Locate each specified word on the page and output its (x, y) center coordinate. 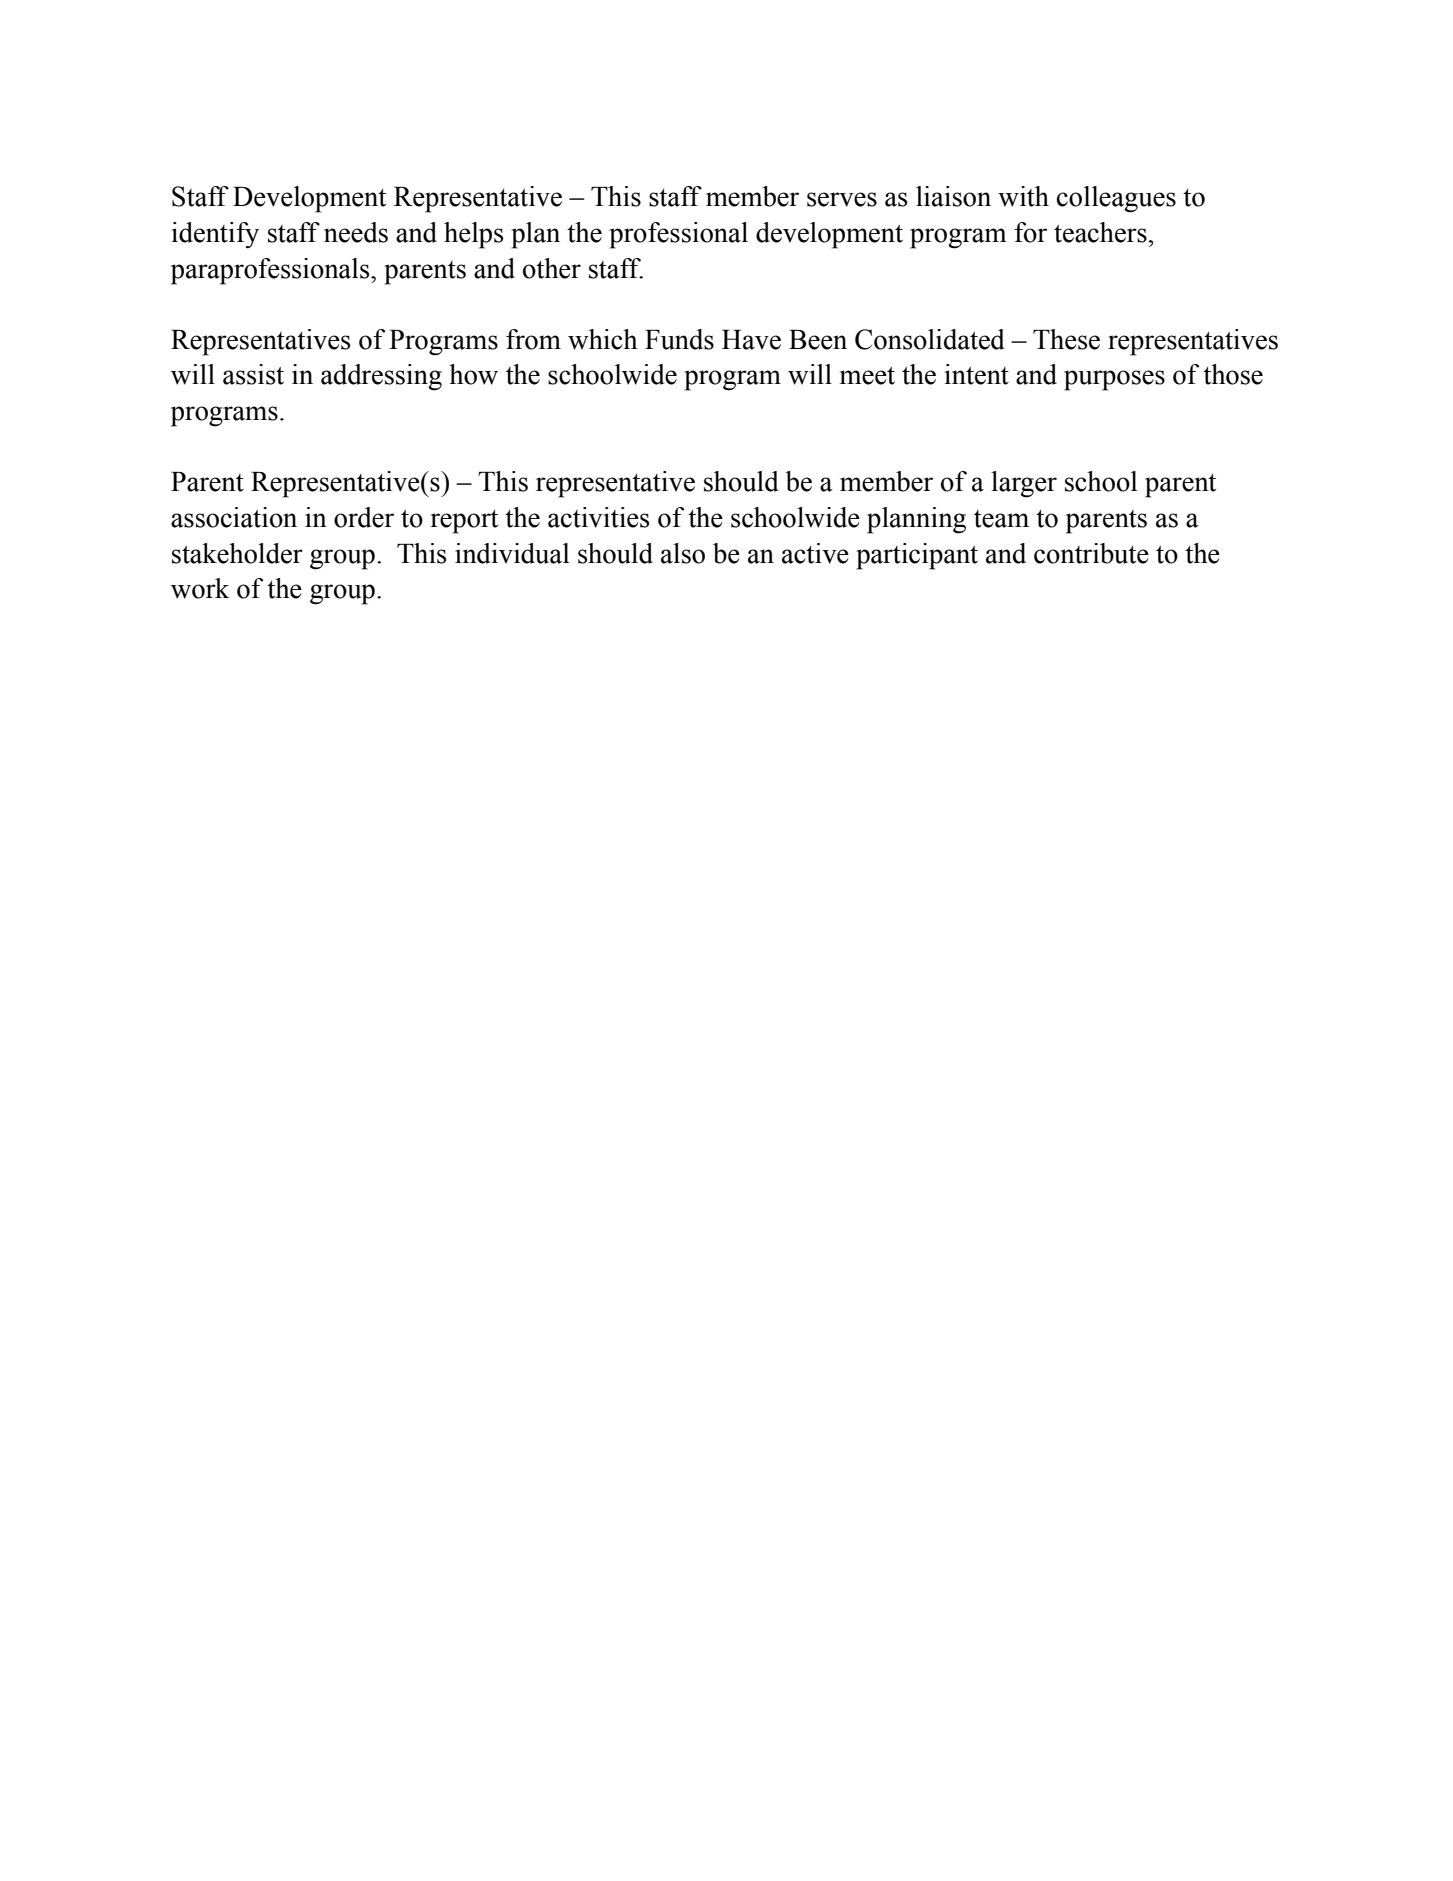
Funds (679, 339)
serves (842, 199)
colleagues (1116, 199)
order (364, 517)
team (1001, 519)
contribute (1091, 553)
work (200, 588)
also (683, 553)
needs (356, 232)
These (1066, 339)
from (533, 339)
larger (1024, 484)
